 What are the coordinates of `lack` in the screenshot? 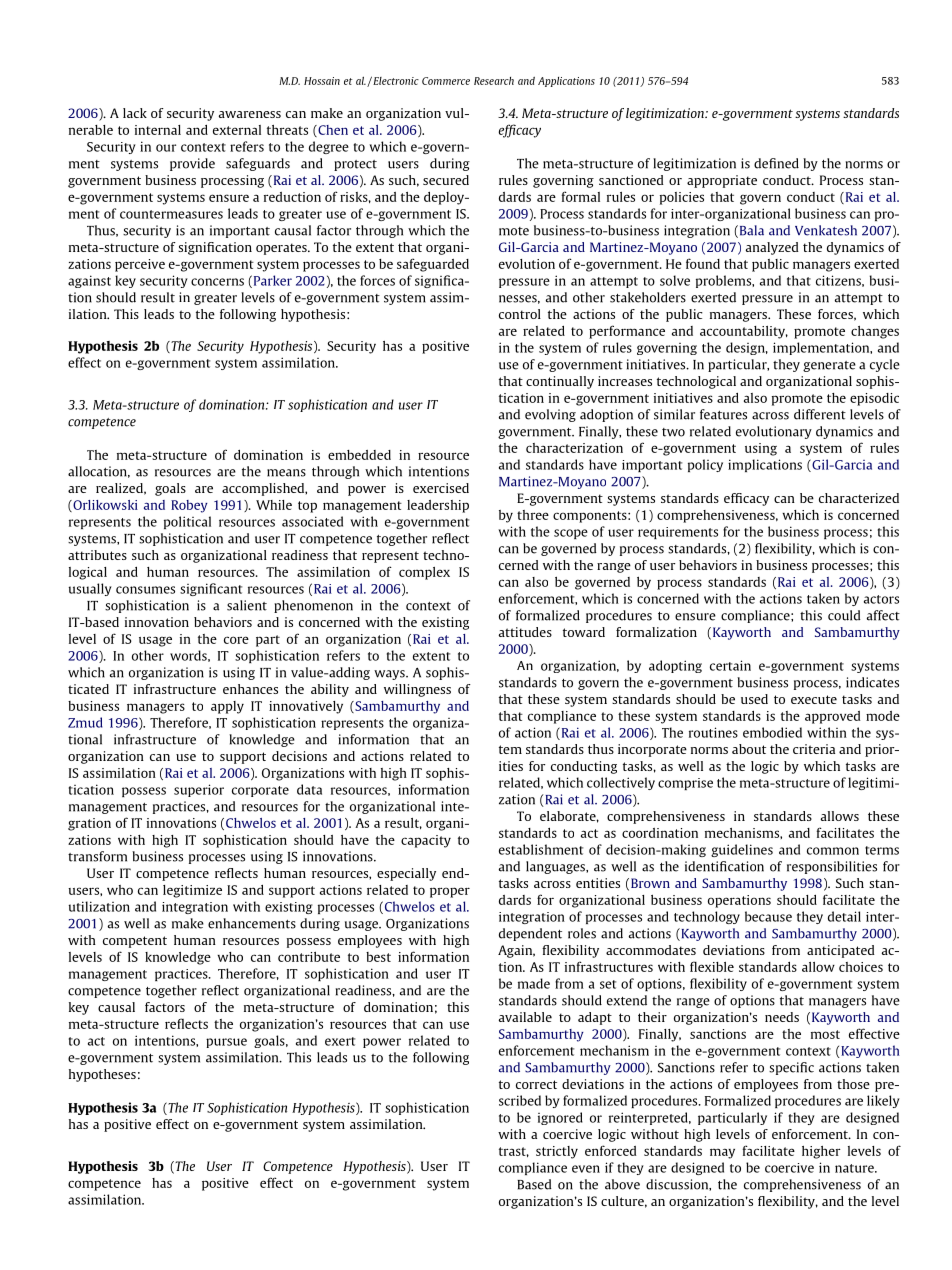 It's located at (135, 113).
